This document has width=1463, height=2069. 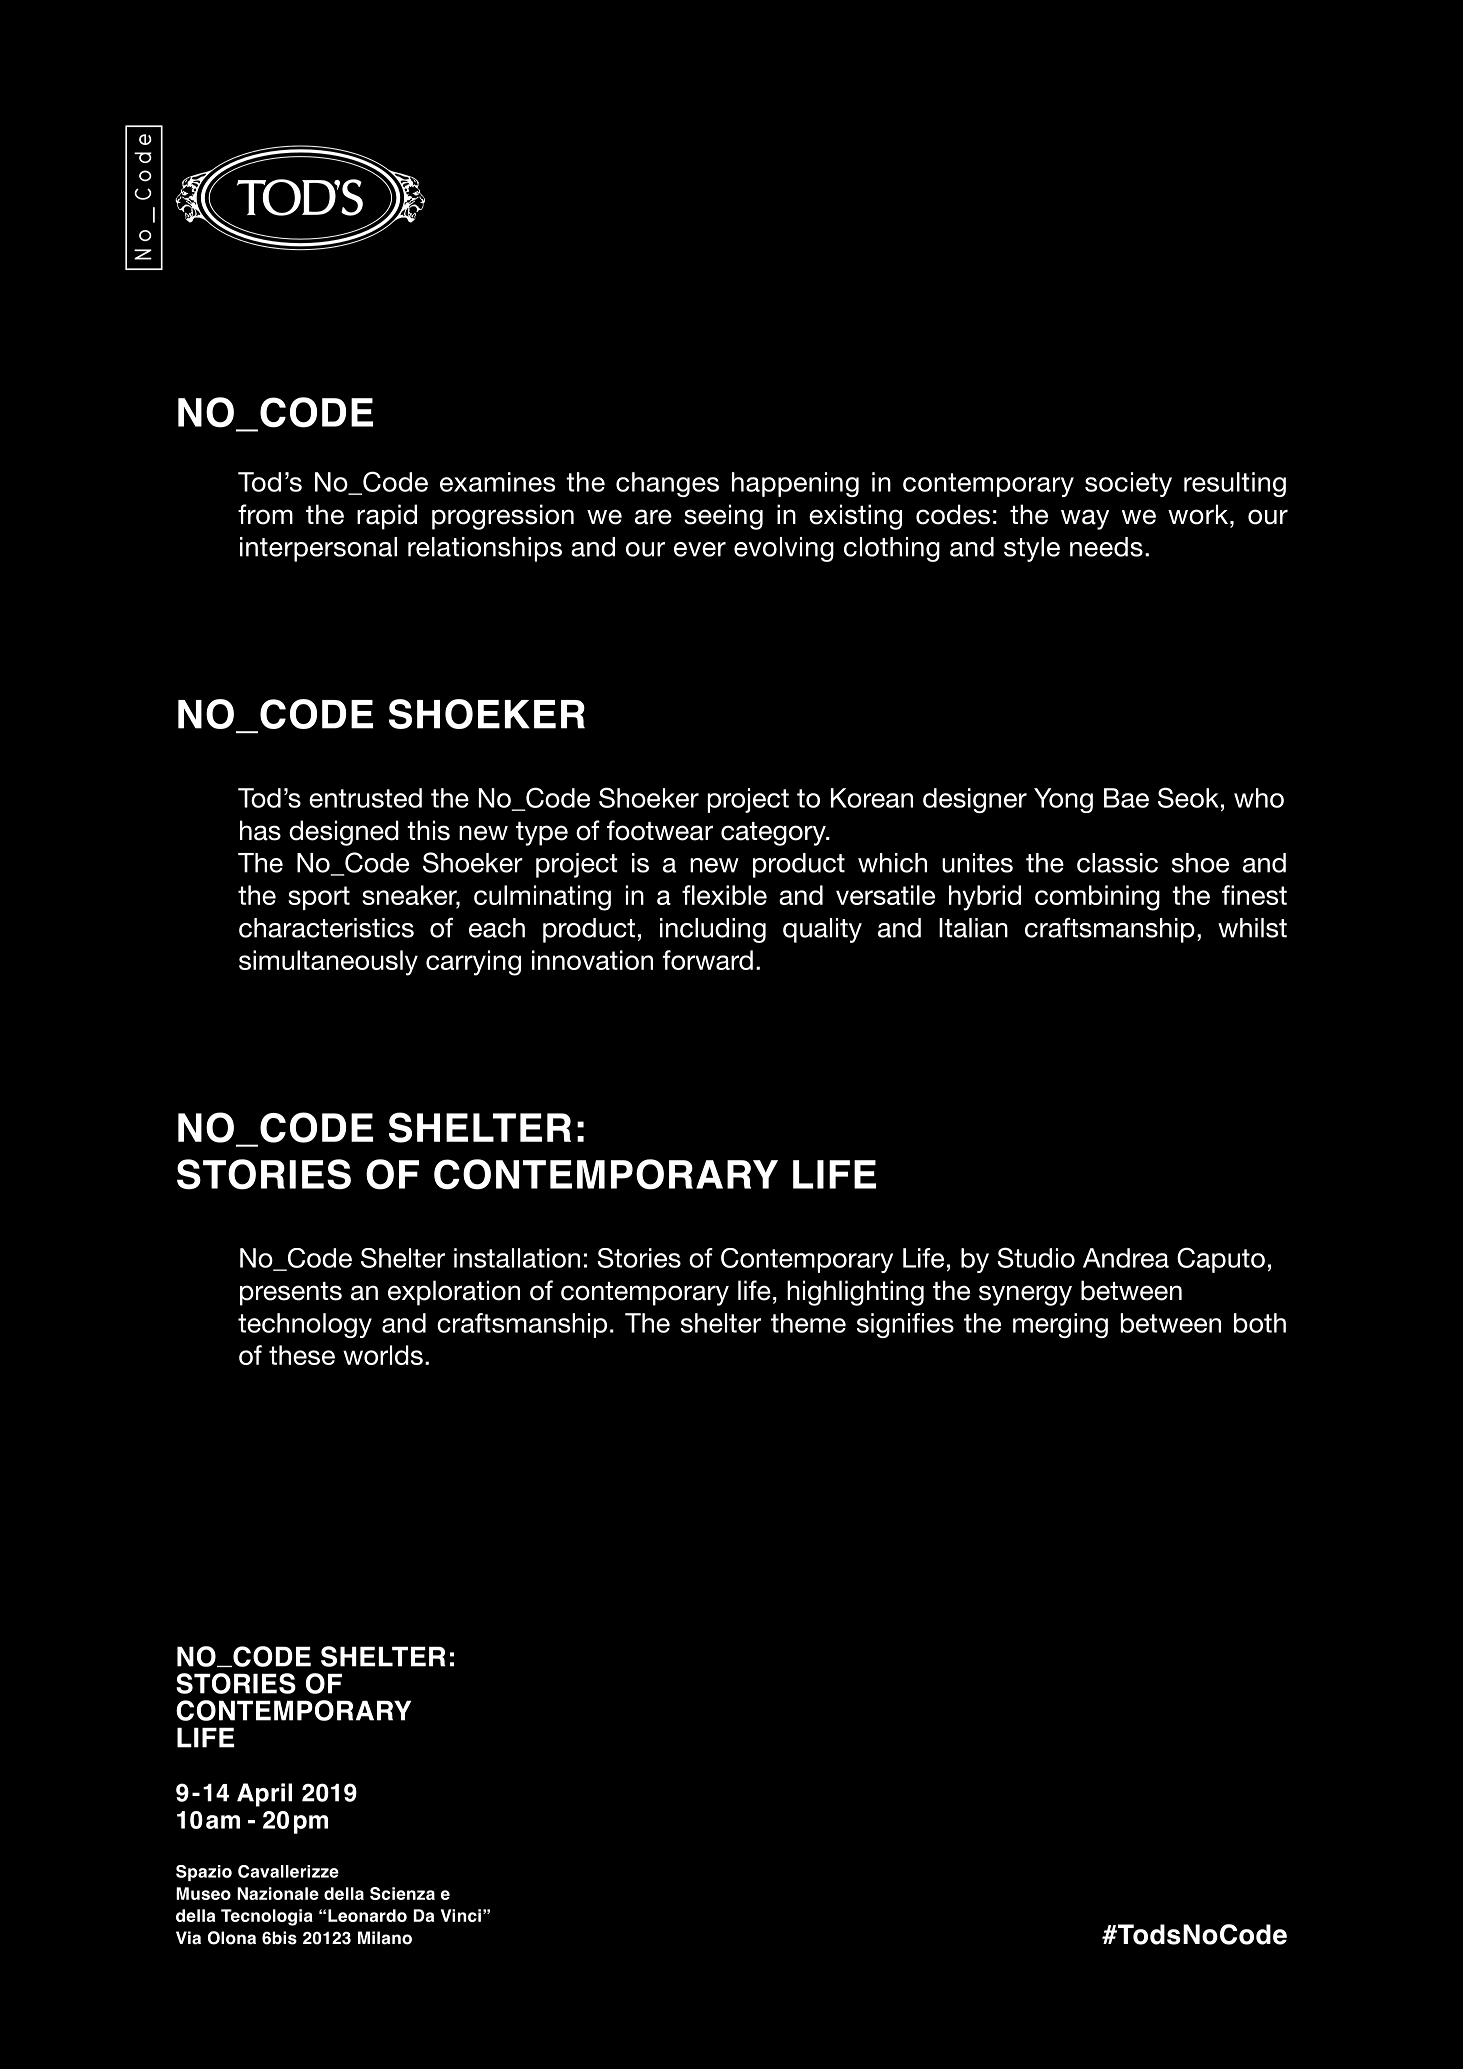 I want to click on Milano, so click(x=385, y=1938).
